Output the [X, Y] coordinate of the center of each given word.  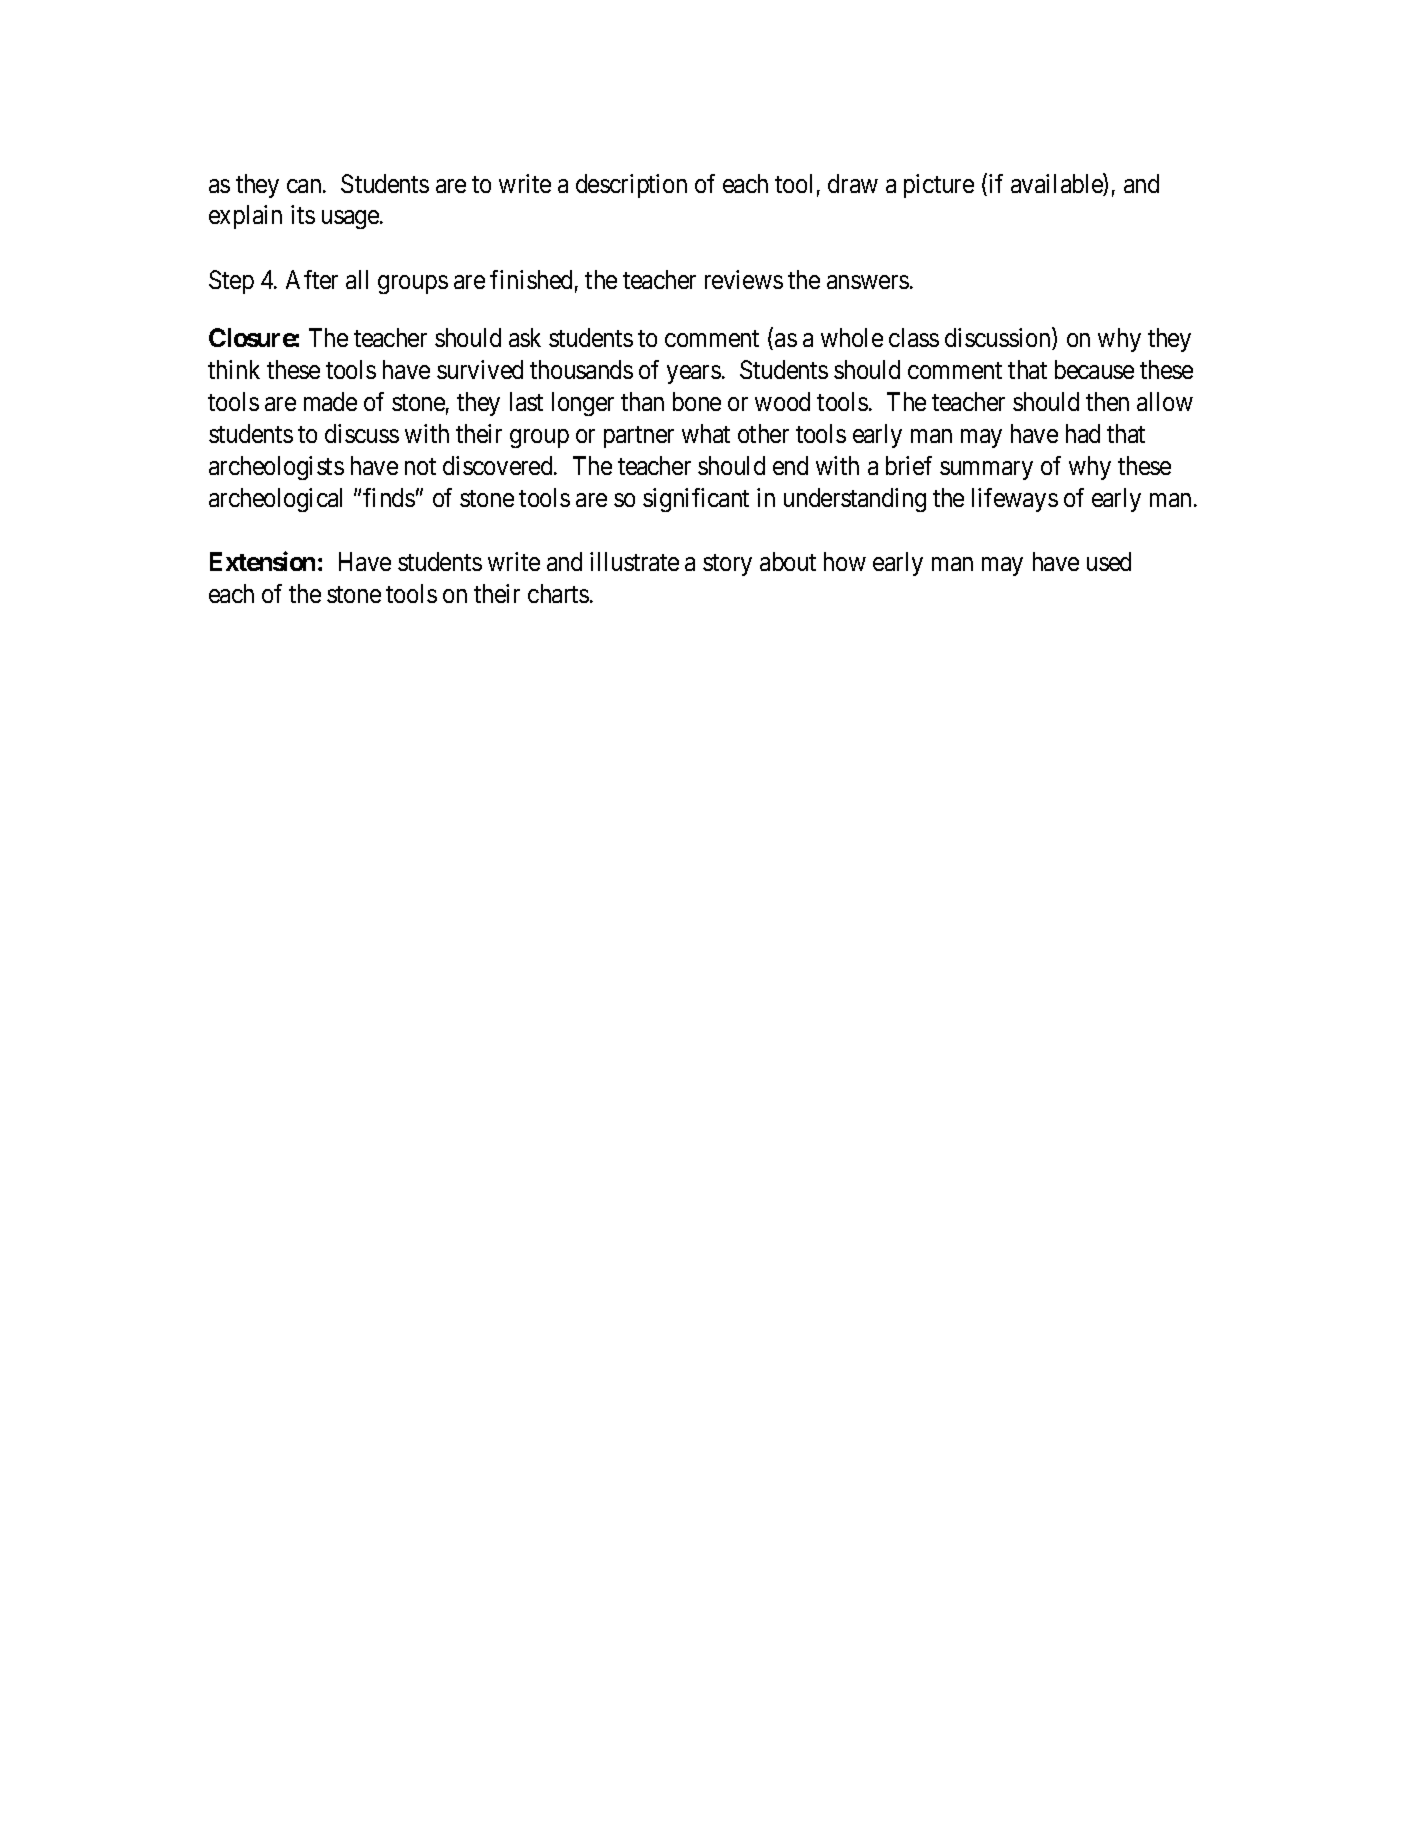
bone [697, 401]
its [303, 214]
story [727, 565]
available [1057, 184]
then [1107, 401]
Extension [262, 561]
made [330, 401]
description [631, 186]
